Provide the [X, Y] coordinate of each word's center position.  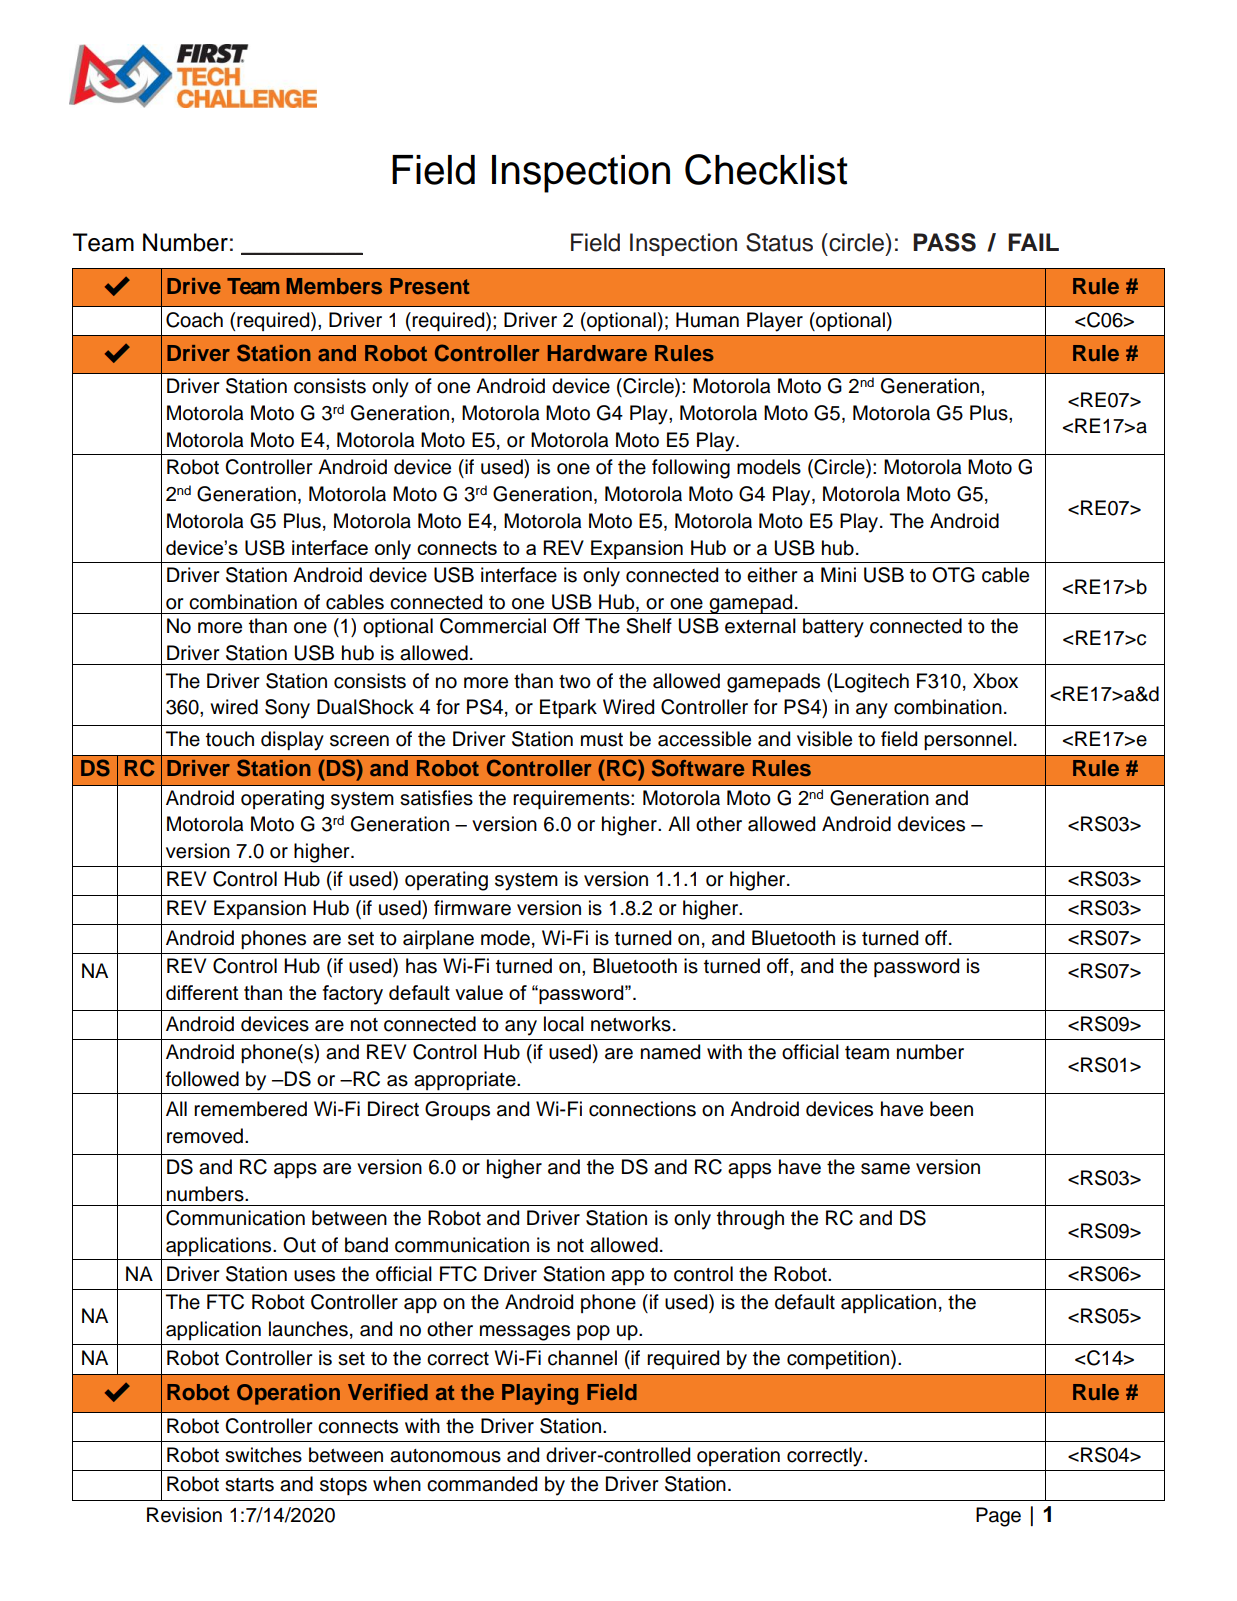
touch [230, 739]
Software [698, 768]
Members [334, 286]
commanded [482, 1484]
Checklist [766, 169]
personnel [968, 740]
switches [263, 1455]
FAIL [1033, 242]
